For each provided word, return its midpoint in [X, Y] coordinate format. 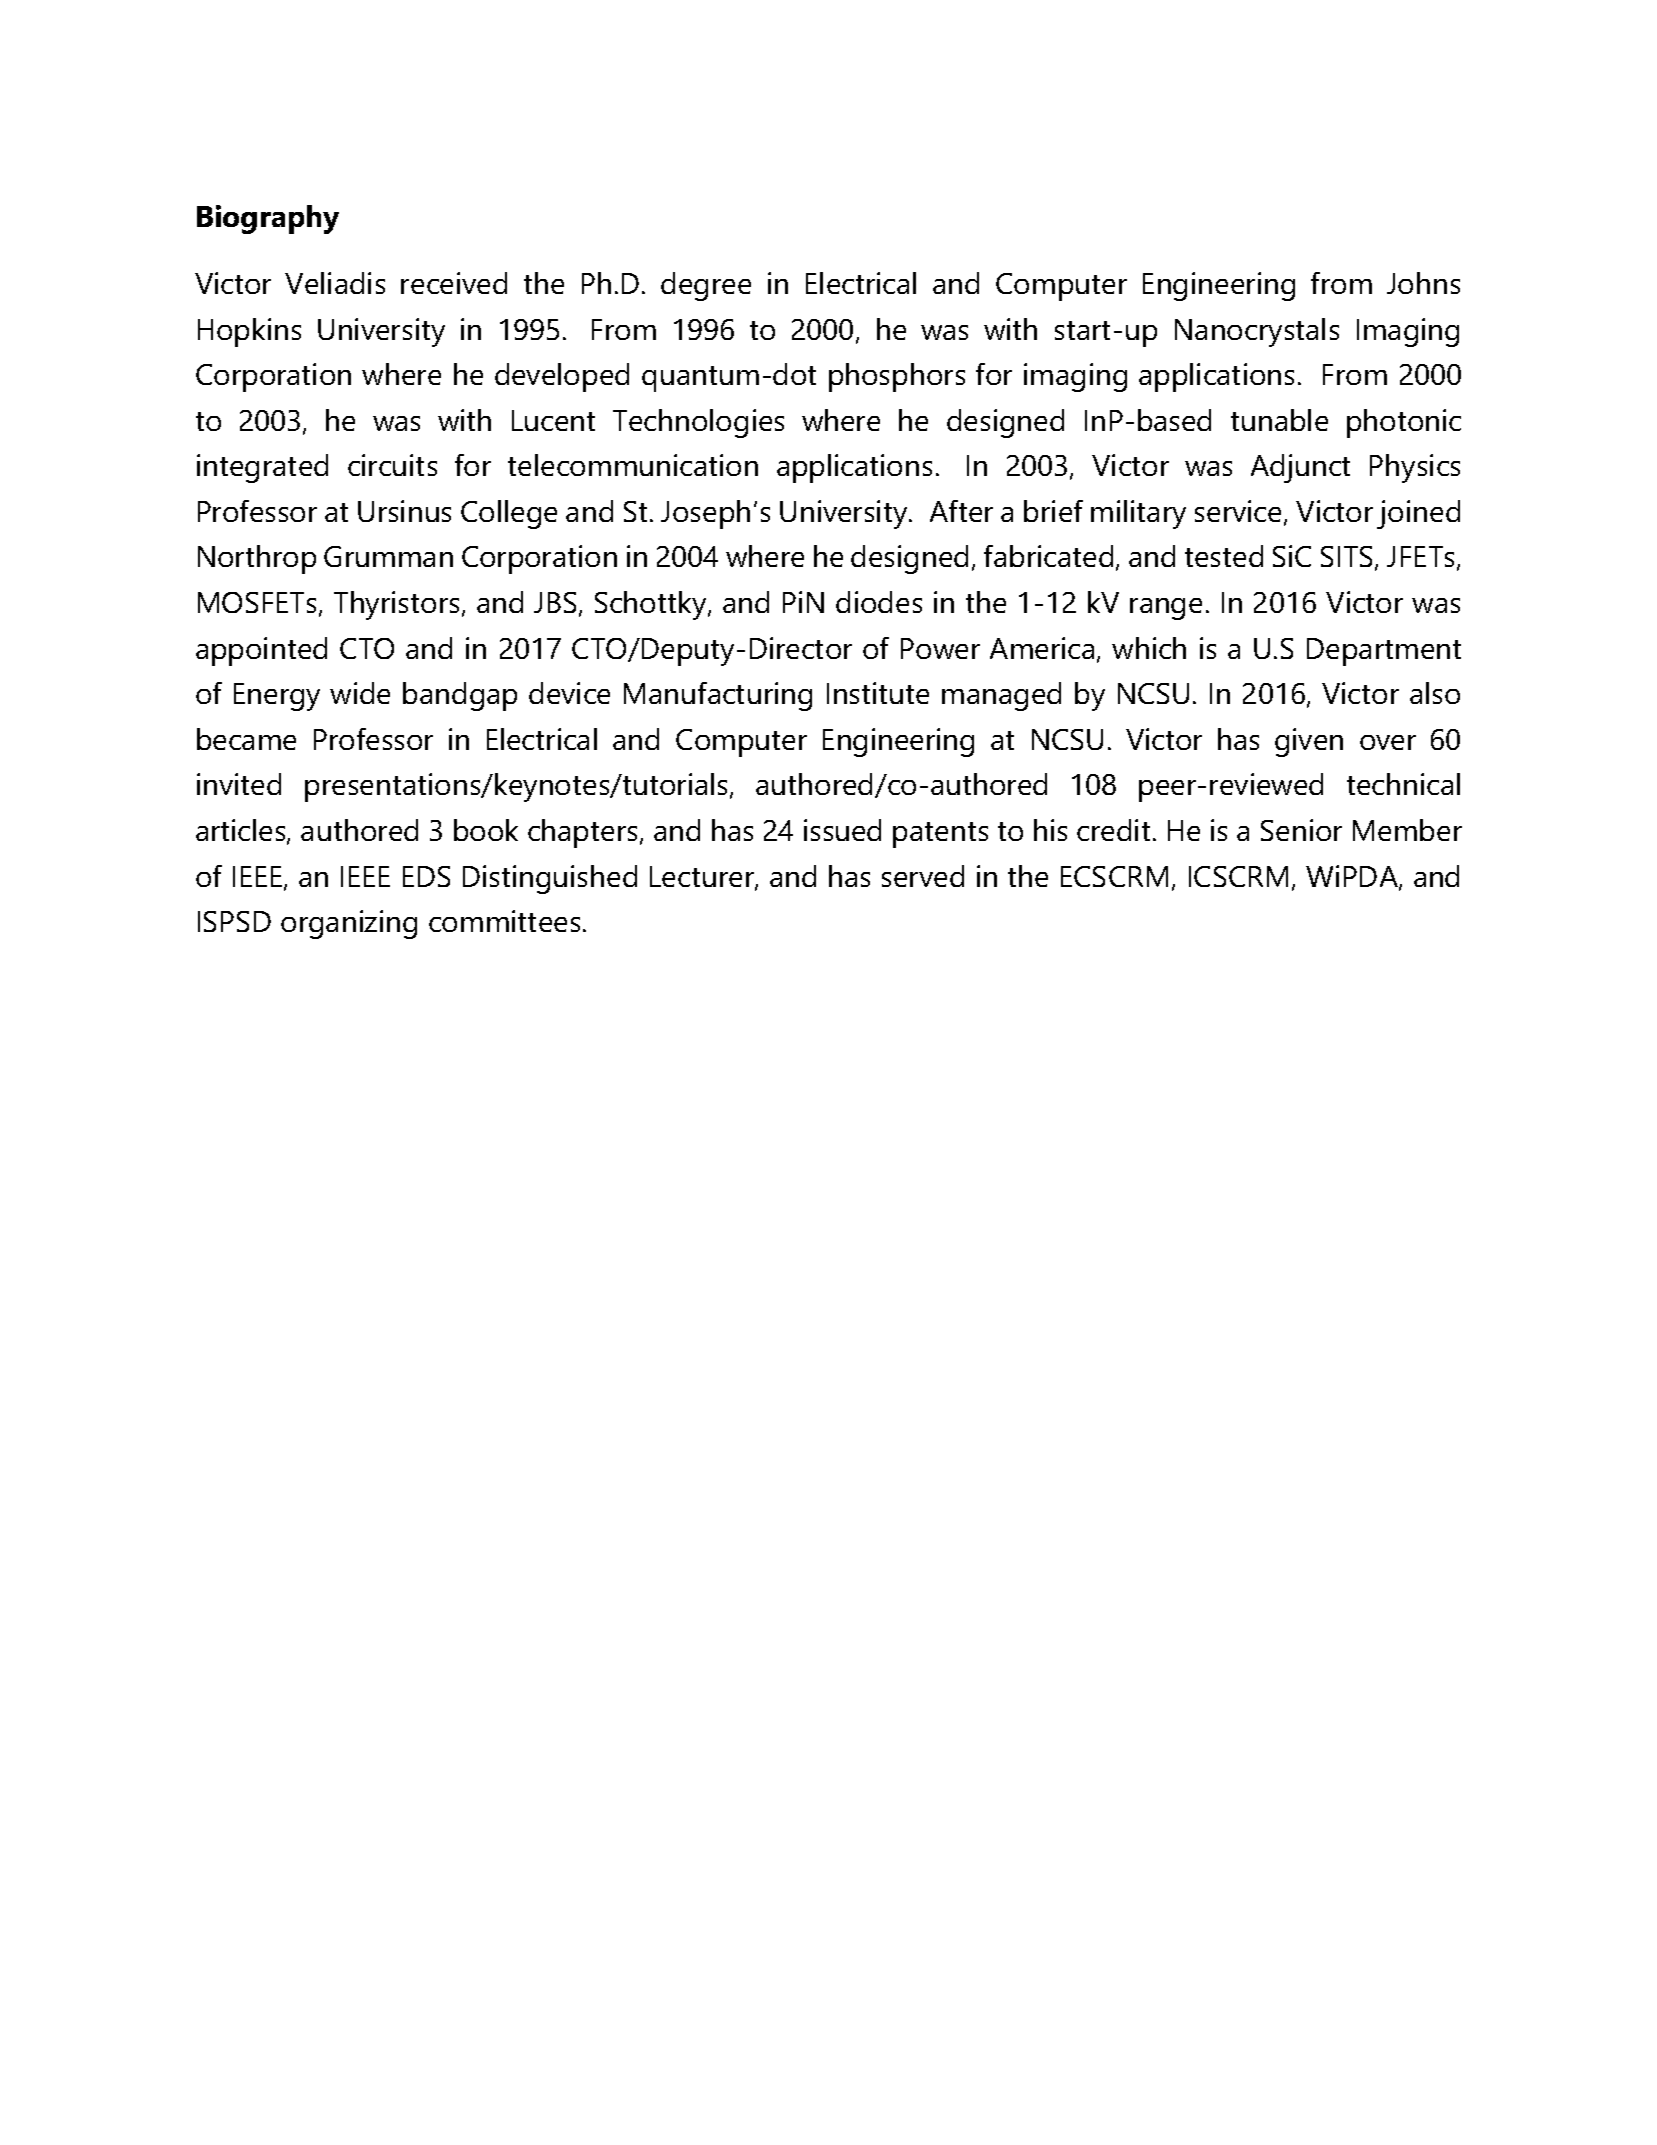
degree [706, 286]
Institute [878, 693]
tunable [1279, 420]
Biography [268, 219]
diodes [879, 602]
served [923, 876]
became [246, 739]
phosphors [897, 377]
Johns [1423, 283]
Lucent [553, 420]
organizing [349, 924]
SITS [1348, 558]
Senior [1301, 830]
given [1309, 742]
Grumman [388, 556]
